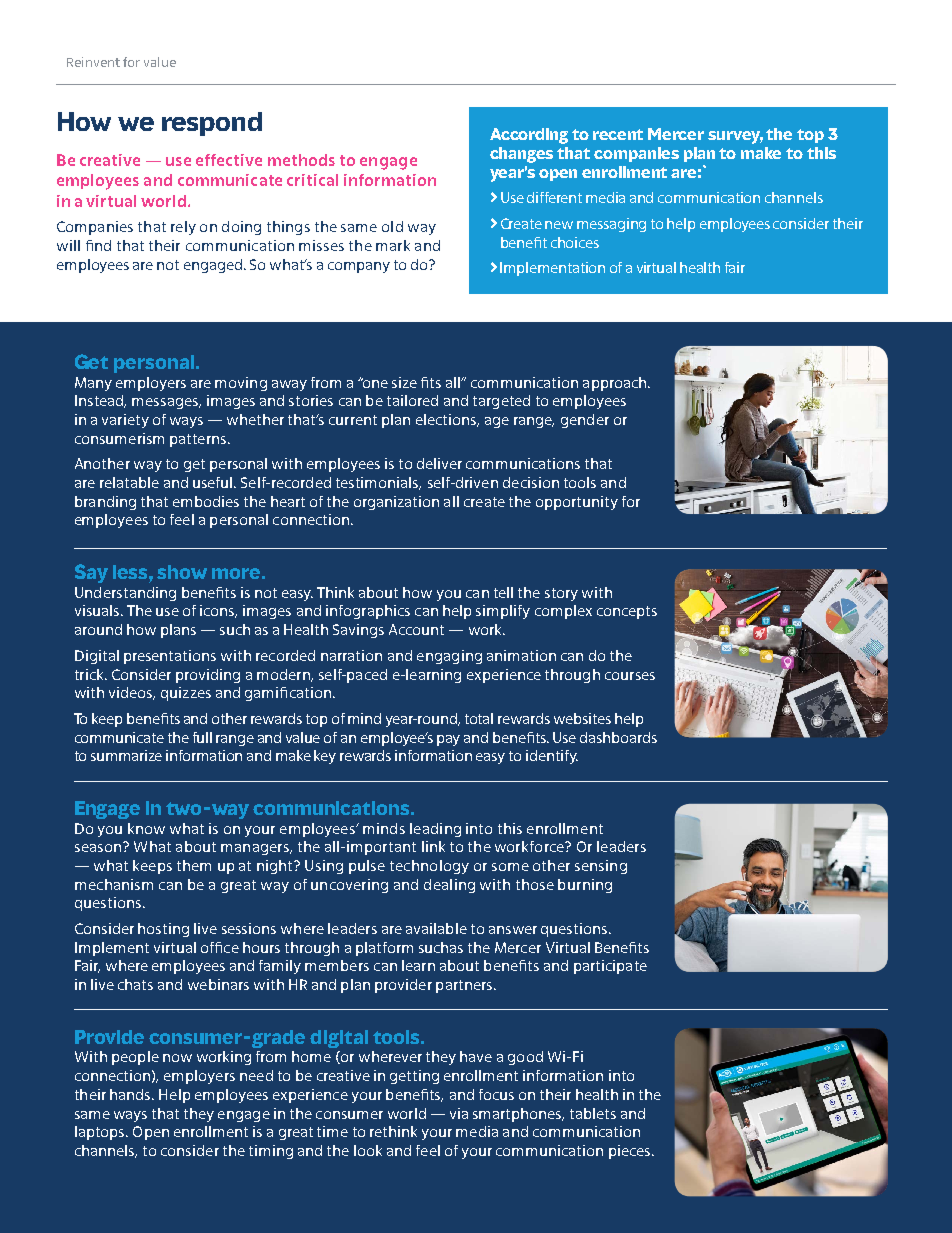 This screenshot has width=952, height=1233. Describe the element at coordinates (131, 1094) in the screenshot. I see `hands` at that location.
